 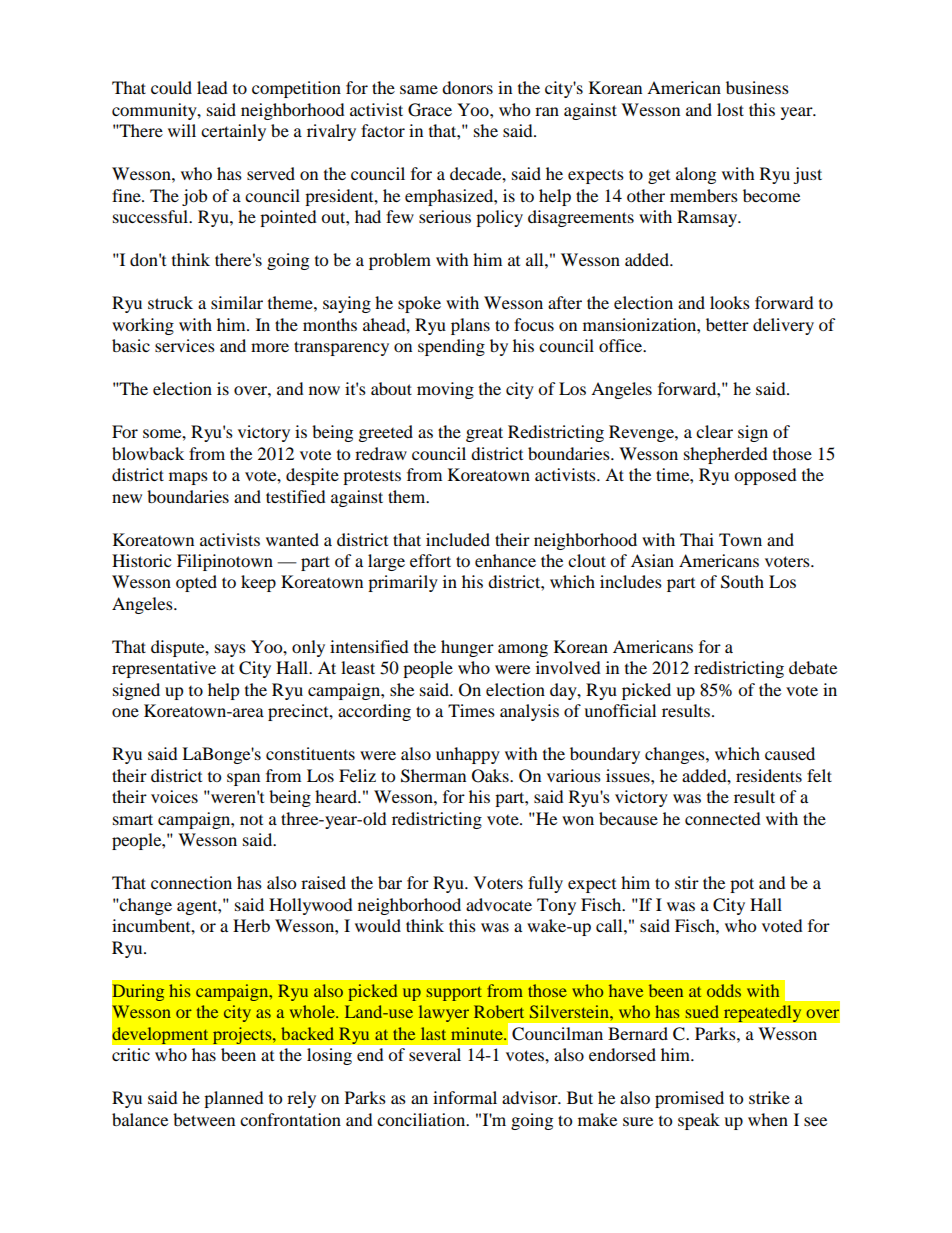 I want to click on South, so click(x=742, y=582).
